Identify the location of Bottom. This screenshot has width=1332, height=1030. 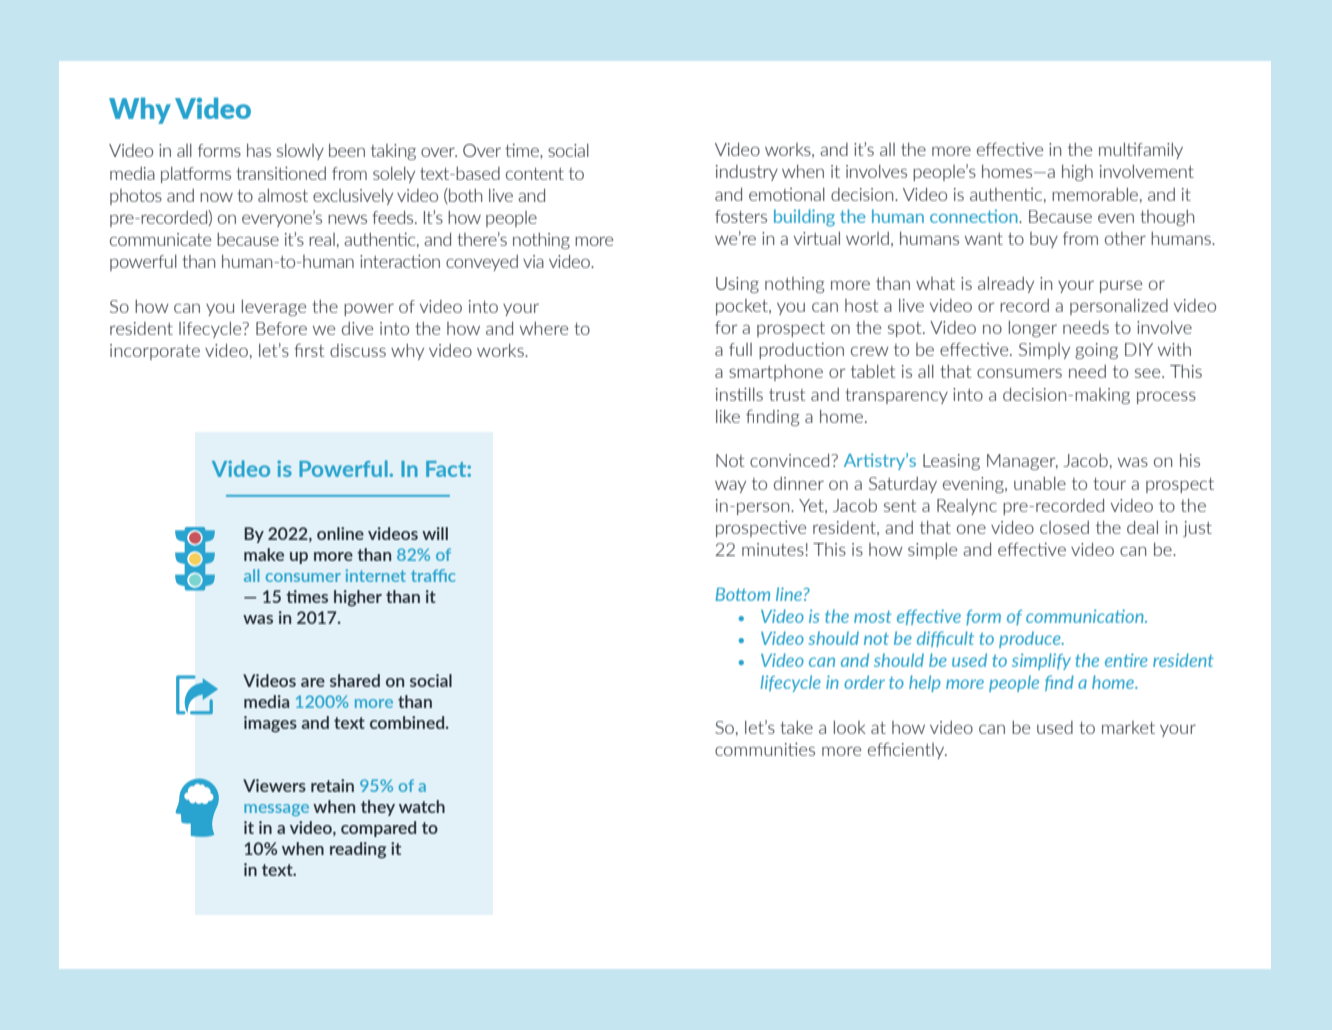
(742, 594).
